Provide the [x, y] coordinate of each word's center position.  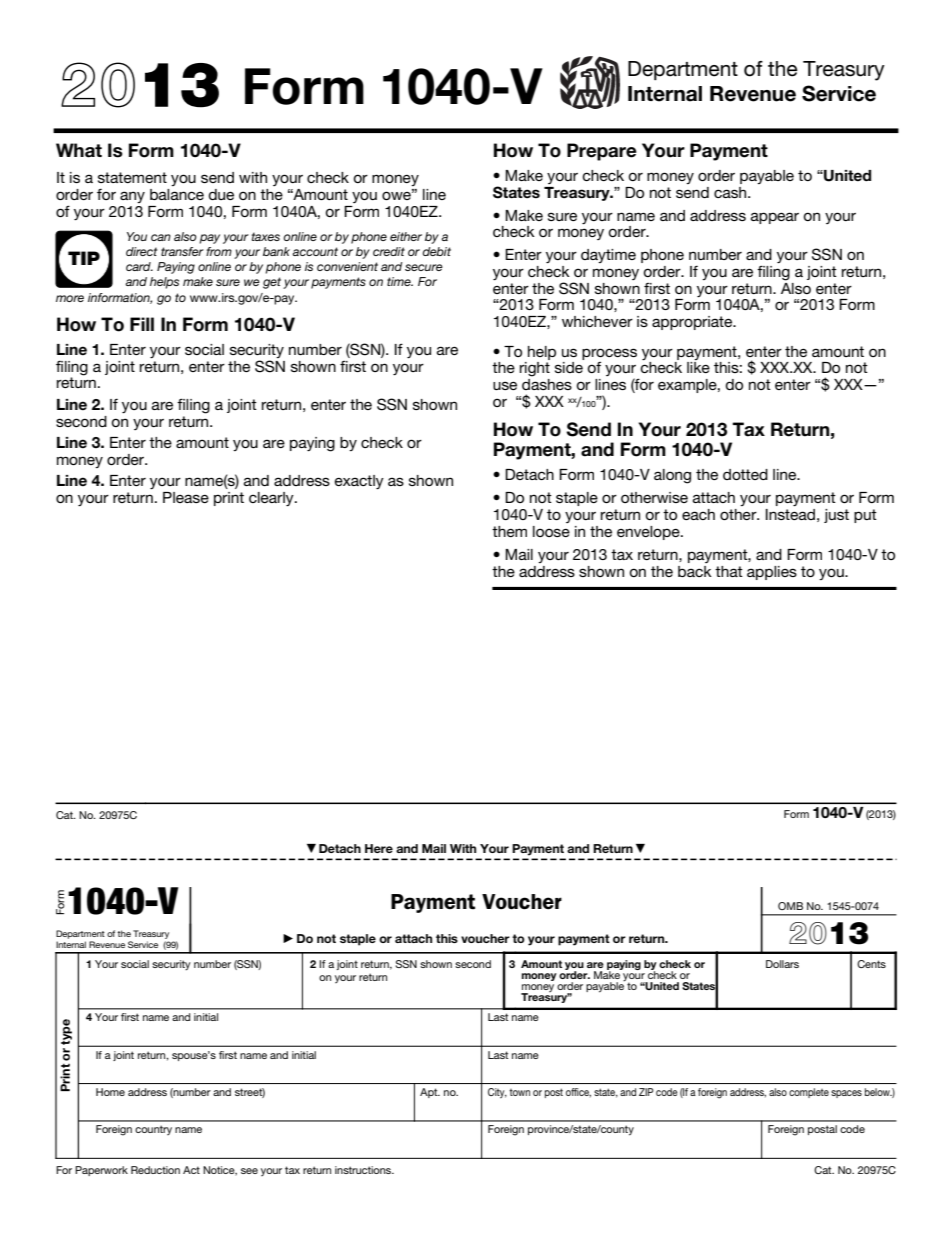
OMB [790, 906]
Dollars [782, 964]
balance [177, 194]
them [509, 531]
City [497, 1093]
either [406, 236]
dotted [745, 474]
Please [186, 497]
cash [731, 192]
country [153, 1130]
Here [379, 848]
